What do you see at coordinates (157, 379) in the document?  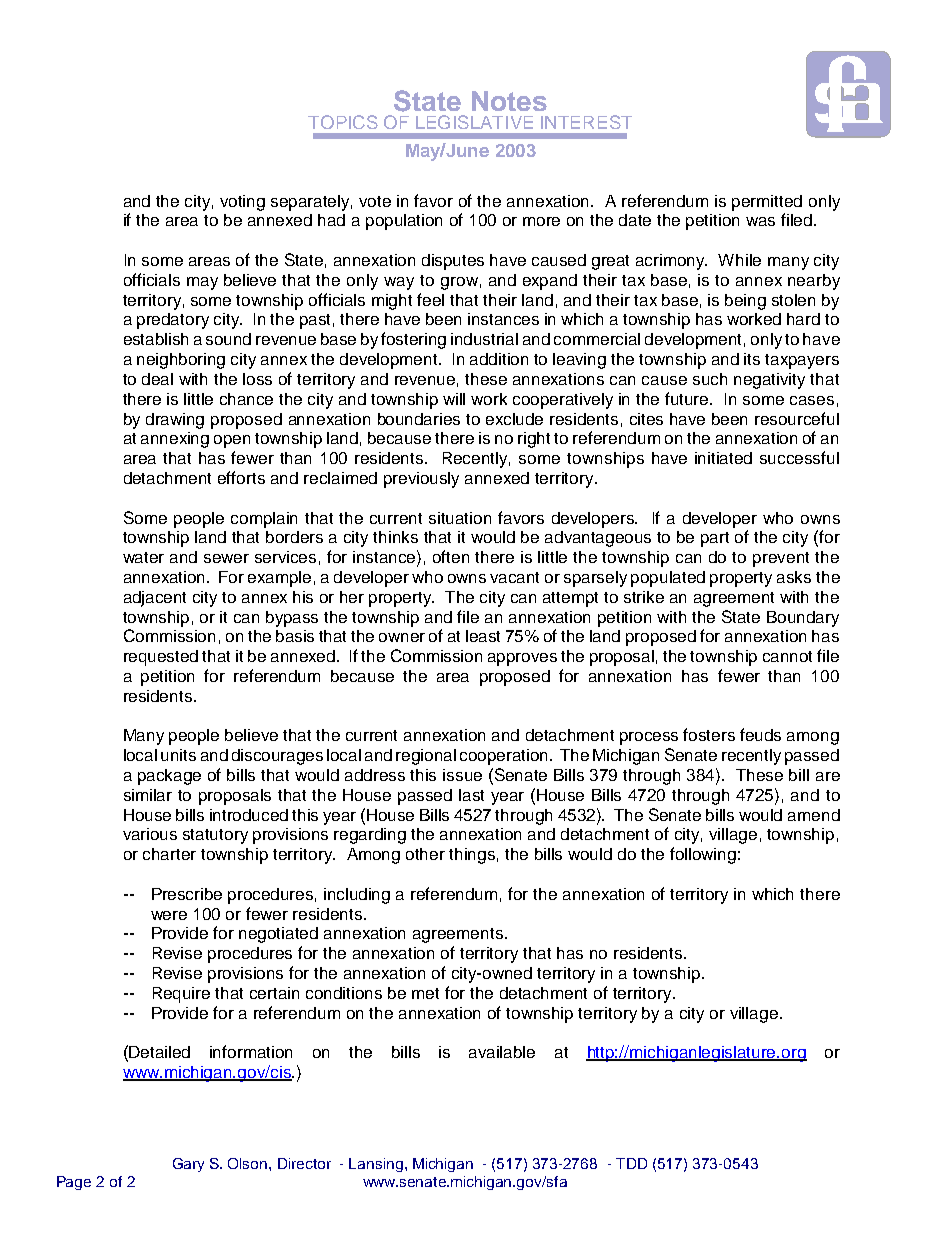 I see `deal` at bounding box center [157, 379].
